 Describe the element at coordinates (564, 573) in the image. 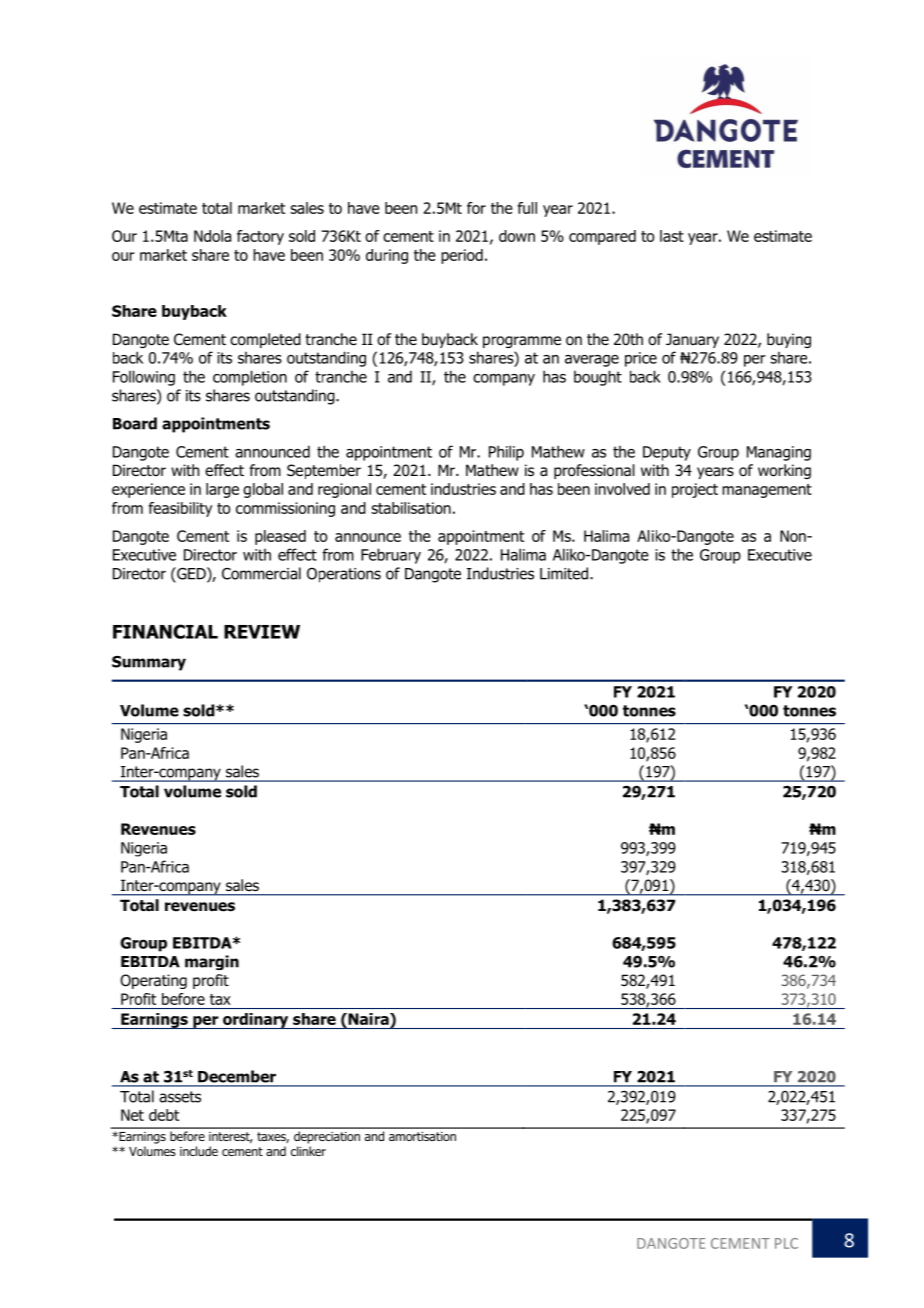

I see `Limited` at that location.
